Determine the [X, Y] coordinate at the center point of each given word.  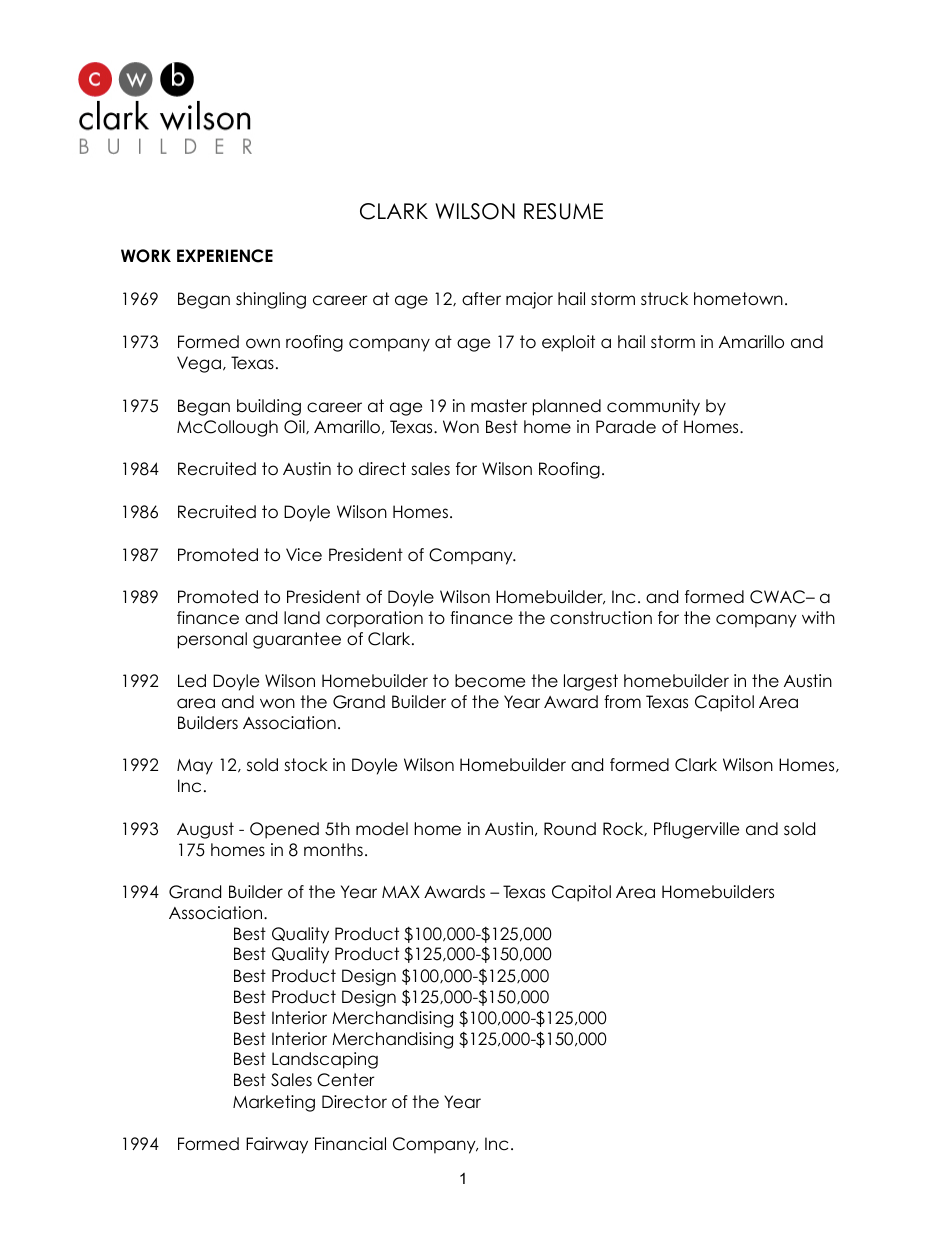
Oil [295, 427]
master [499, 406]
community [653, 407]
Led [192, 681]
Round [570, 829]
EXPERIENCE [225, 256]
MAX [401, 891]
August [205, 830]
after [481, 299]
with [818, 617]
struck [664, 299]
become [490, 681]
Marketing [274, 1103]
